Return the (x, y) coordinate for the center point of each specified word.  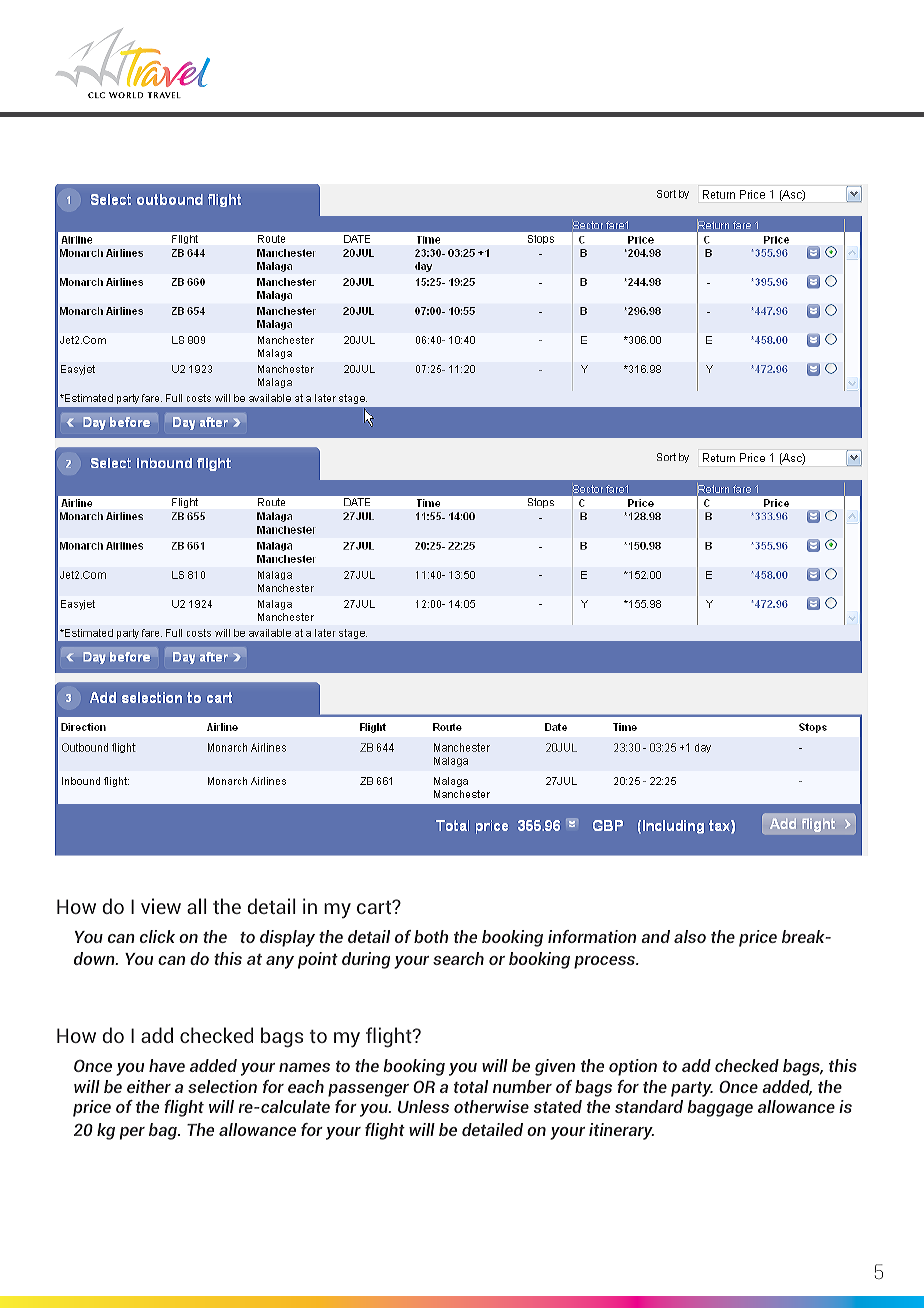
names (304, 1067)
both (431, 936)
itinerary (621, 1131)
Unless (423, 1106)
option (633, 1067)
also (690, 936)
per (132, 1133)
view (161, 906)
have (167, 1065)
